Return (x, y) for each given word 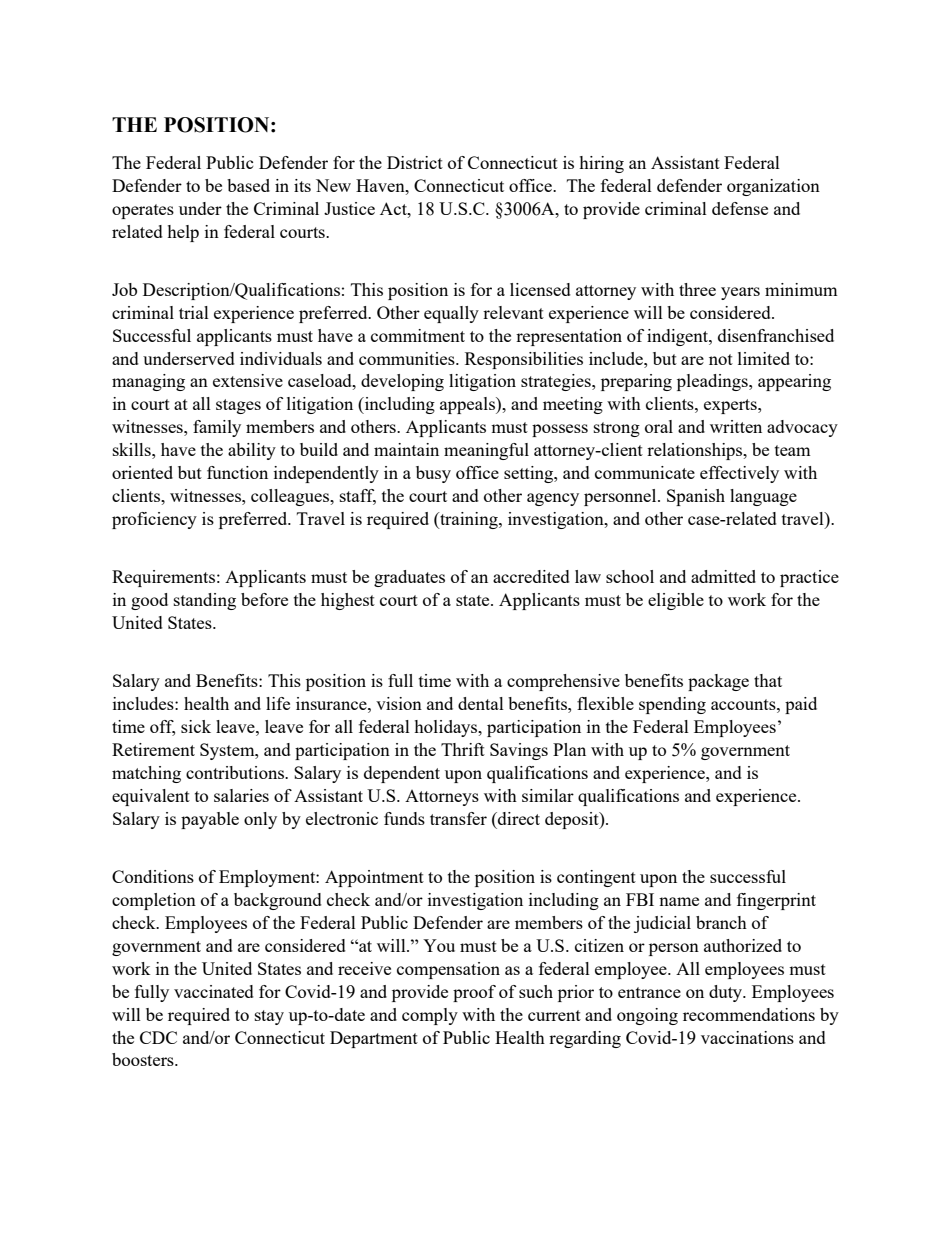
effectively (739, 474)
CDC (158, 1037)
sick (196, 726)
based (248, 185)
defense (740, 208)
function (237, 472)
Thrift (463, 749)
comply (430, 1016)
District (415, 162)
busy (433, 474)
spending (672, 705)
